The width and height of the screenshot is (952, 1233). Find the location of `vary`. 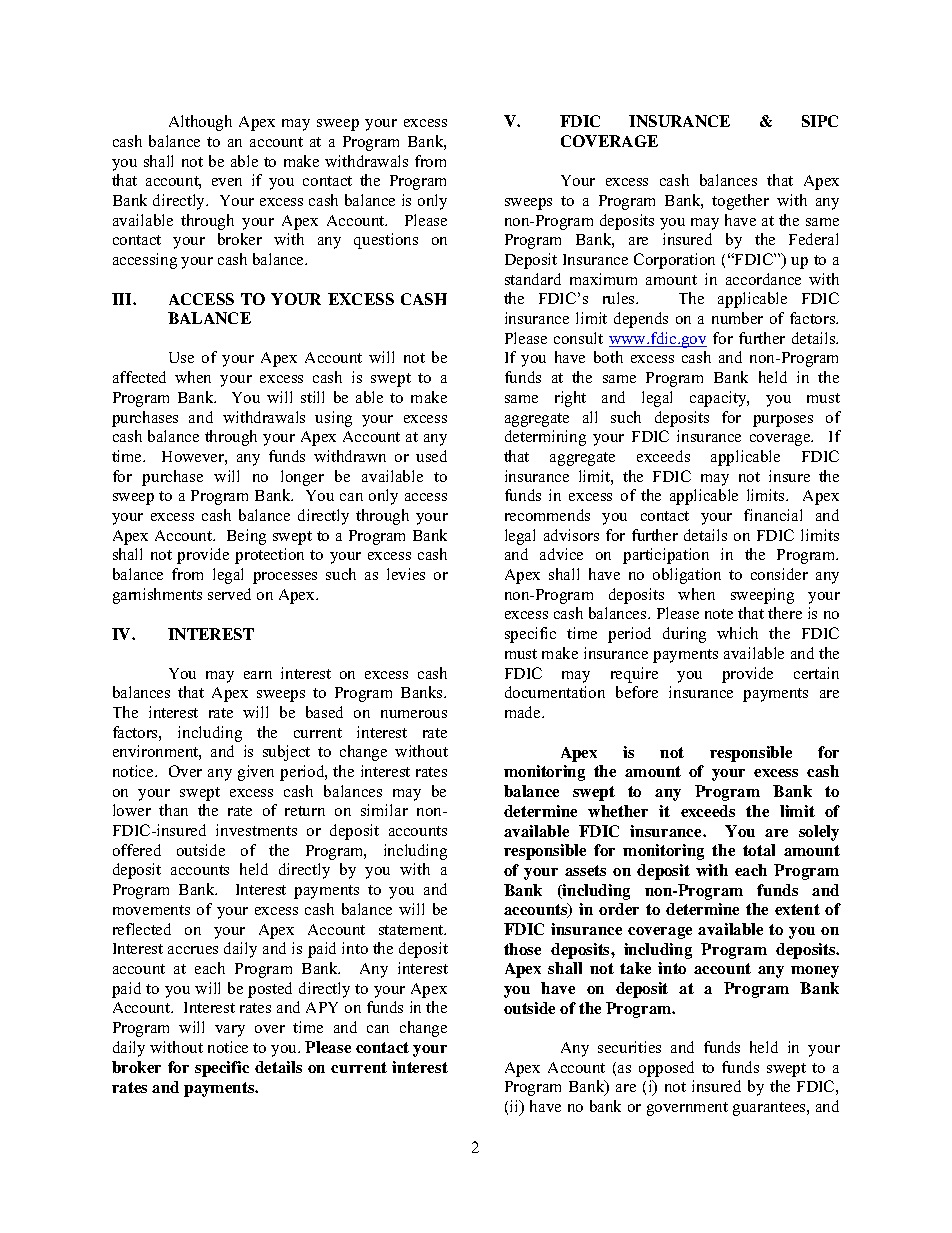

vary is located at coordinates (230, 1031).
